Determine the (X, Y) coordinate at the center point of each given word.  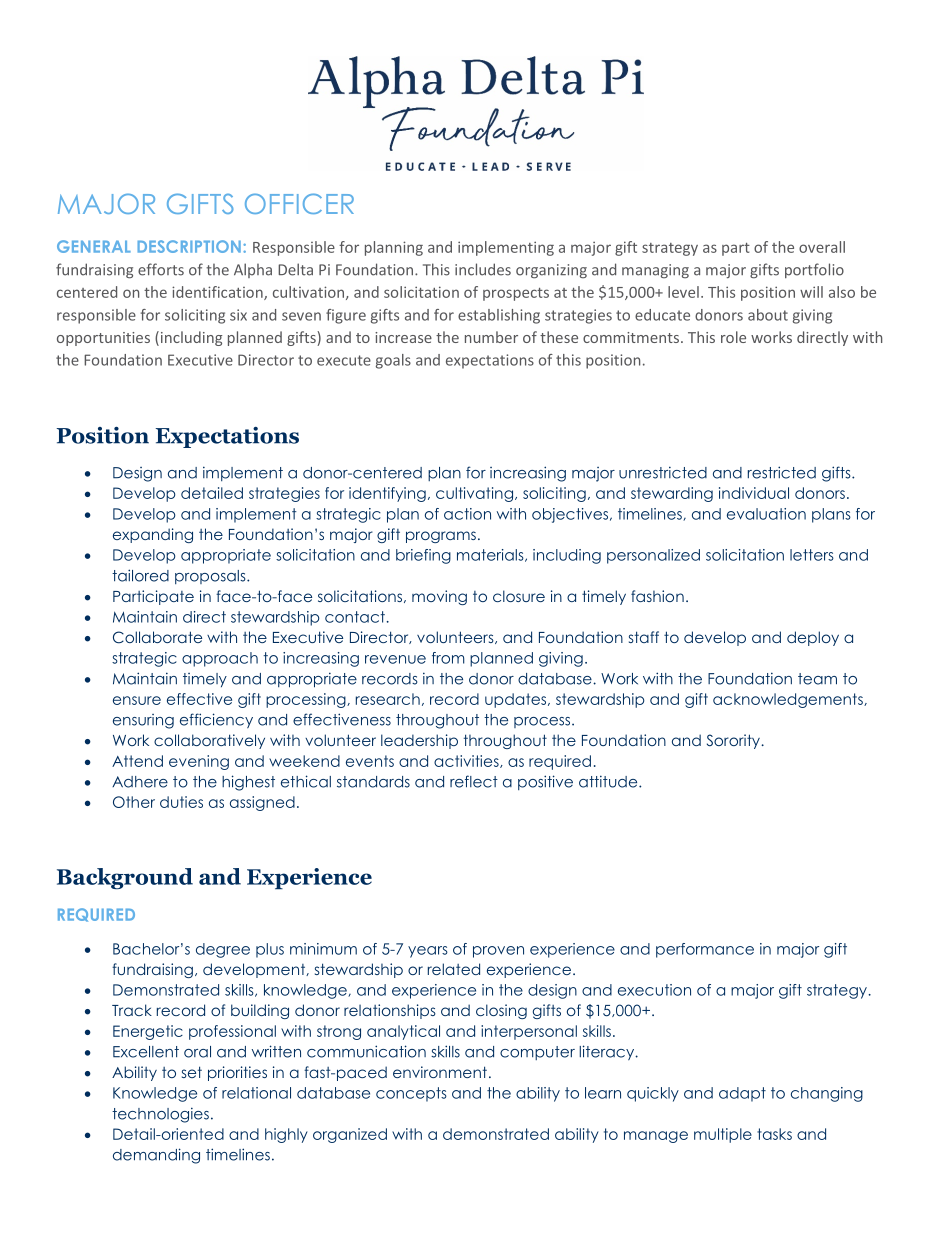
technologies (160, 1115)
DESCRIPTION (189, 246)
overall (822, 247)
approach (220, 659)
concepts (411, 1094)
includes (483, 269)
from (448, 658)
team (817, 679)
